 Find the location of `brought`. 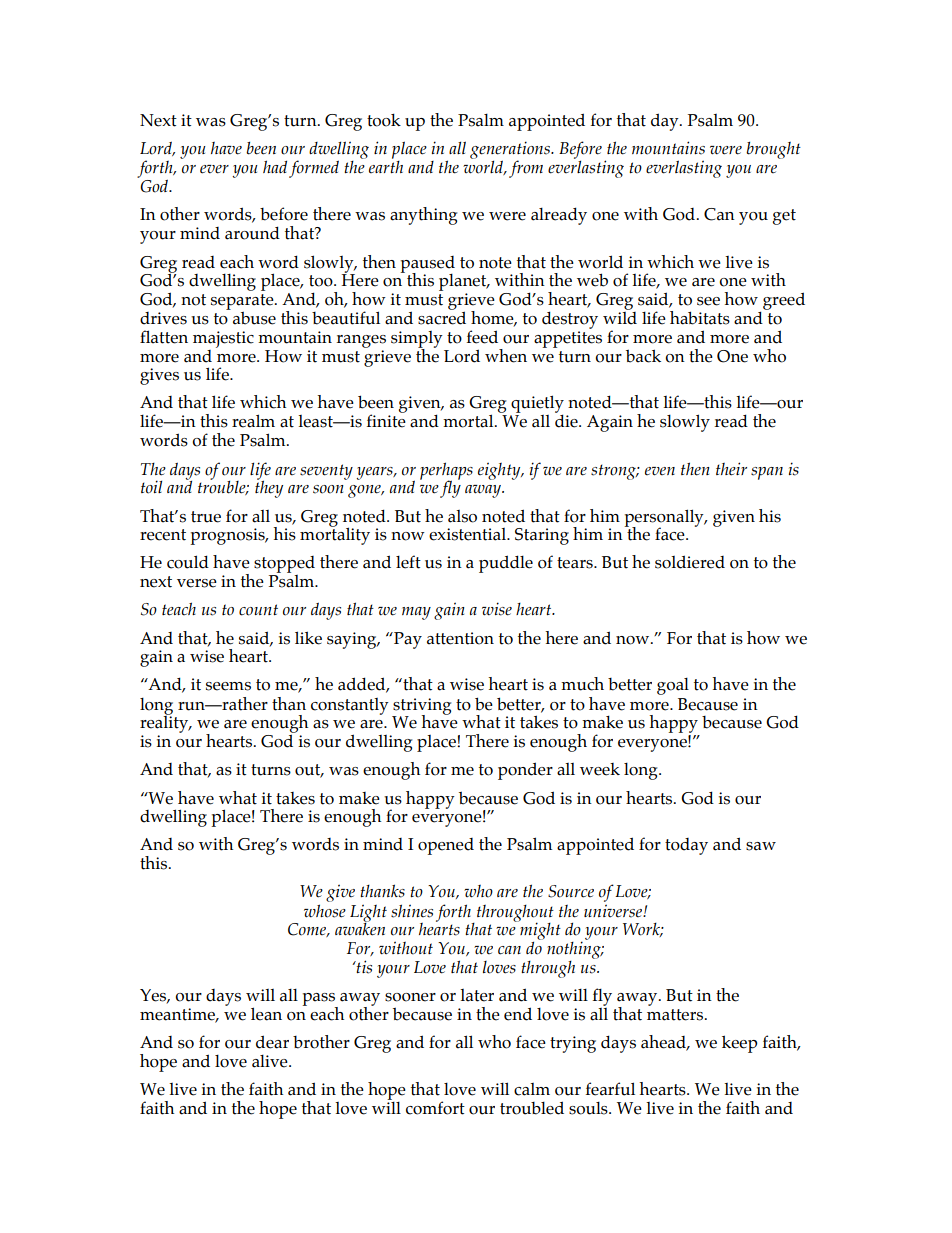

brought is located at coordinates (773, 150).
